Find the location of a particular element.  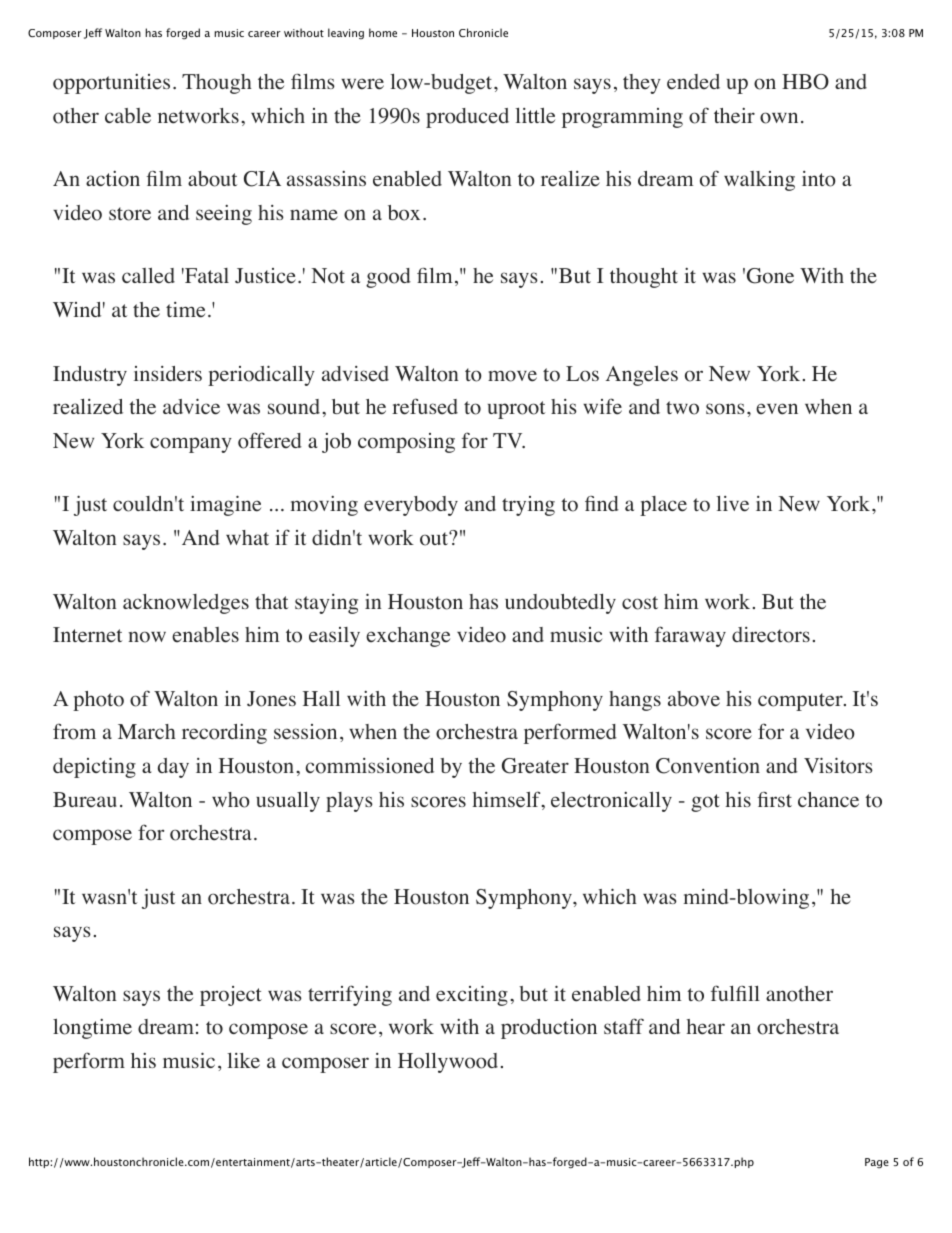

acknowledges is located at coordinates (186, 604).
